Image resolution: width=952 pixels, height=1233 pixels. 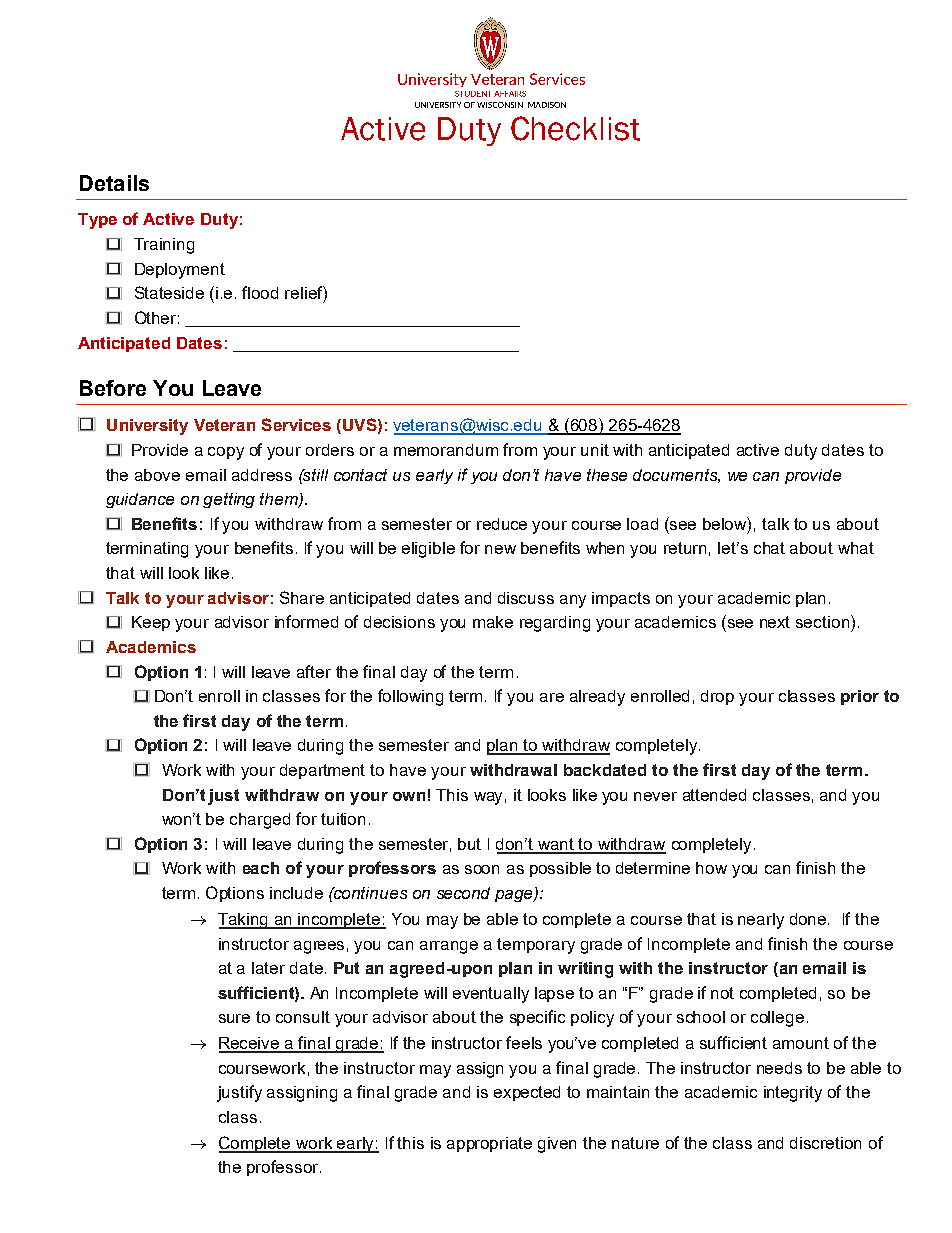 What do you see at coordinates (595, 450) in the screenshot?
I see `unit` at bounding box center [595, 450].
